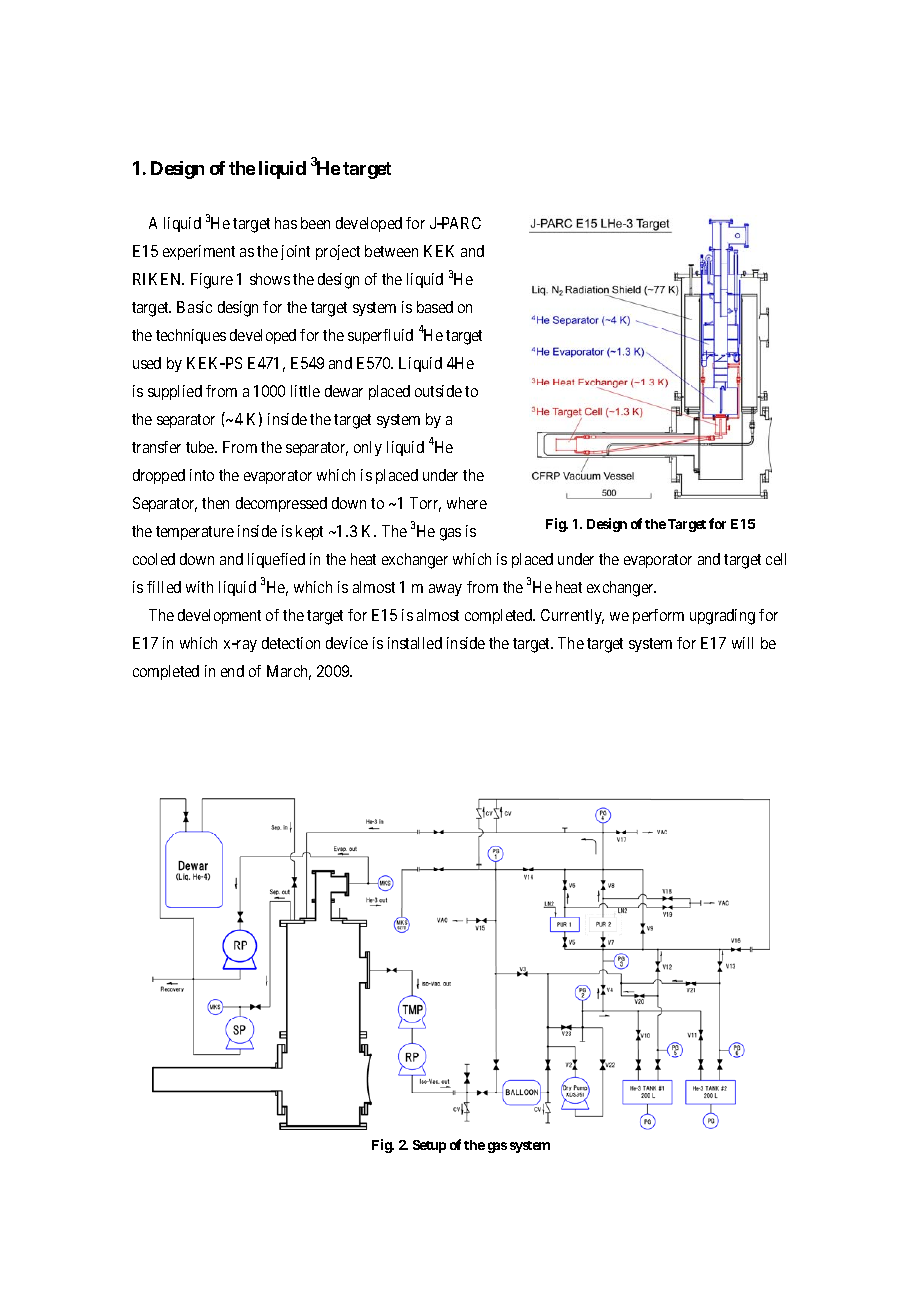 This page has width=924, height=1308. What do you see at coordinates (658, 616) in the page?
I see `perform` at bounding box center [658, 616].
